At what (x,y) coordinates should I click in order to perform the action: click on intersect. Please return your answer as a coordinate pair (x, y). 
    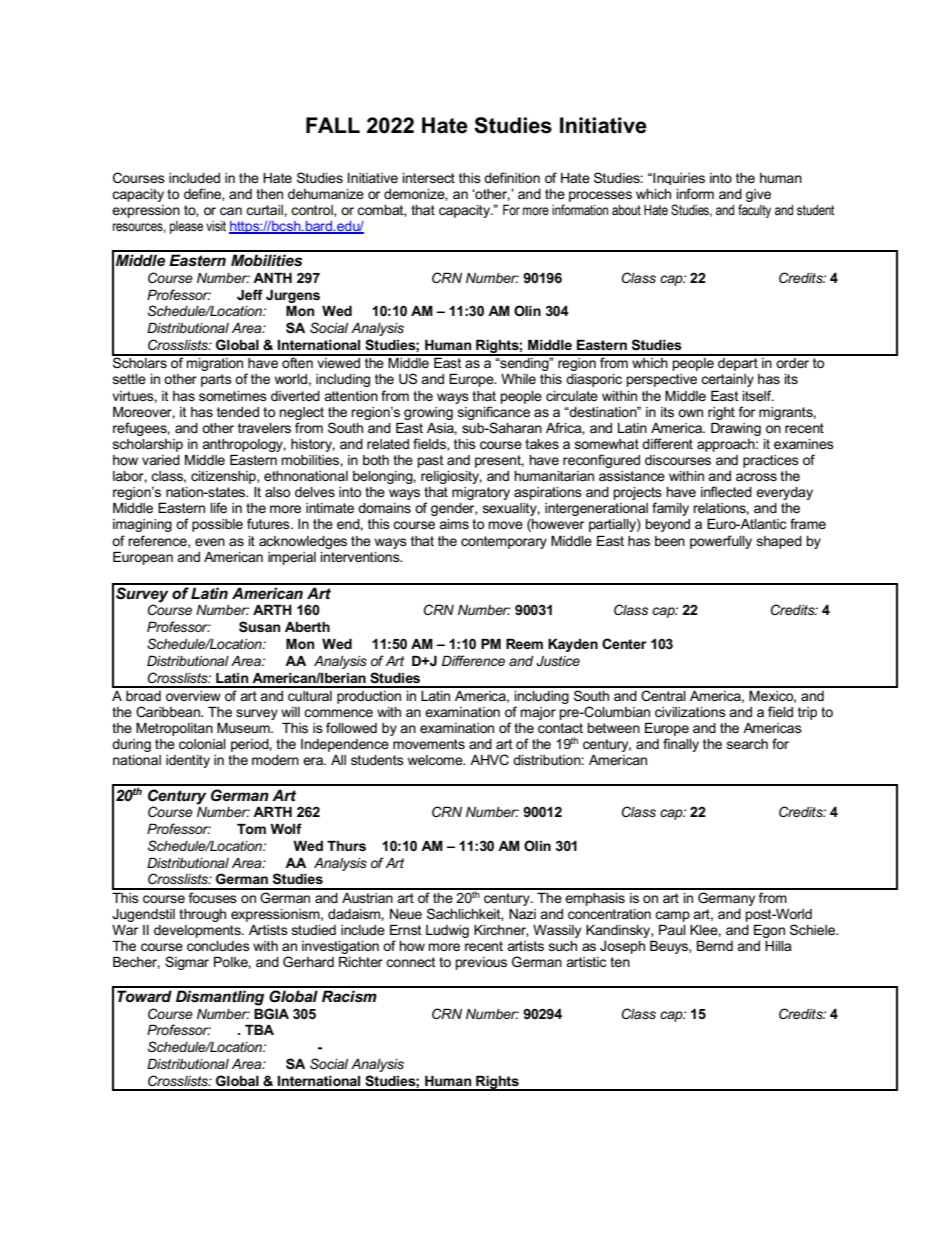
    Looking at the image, I should click on (429, 178).
